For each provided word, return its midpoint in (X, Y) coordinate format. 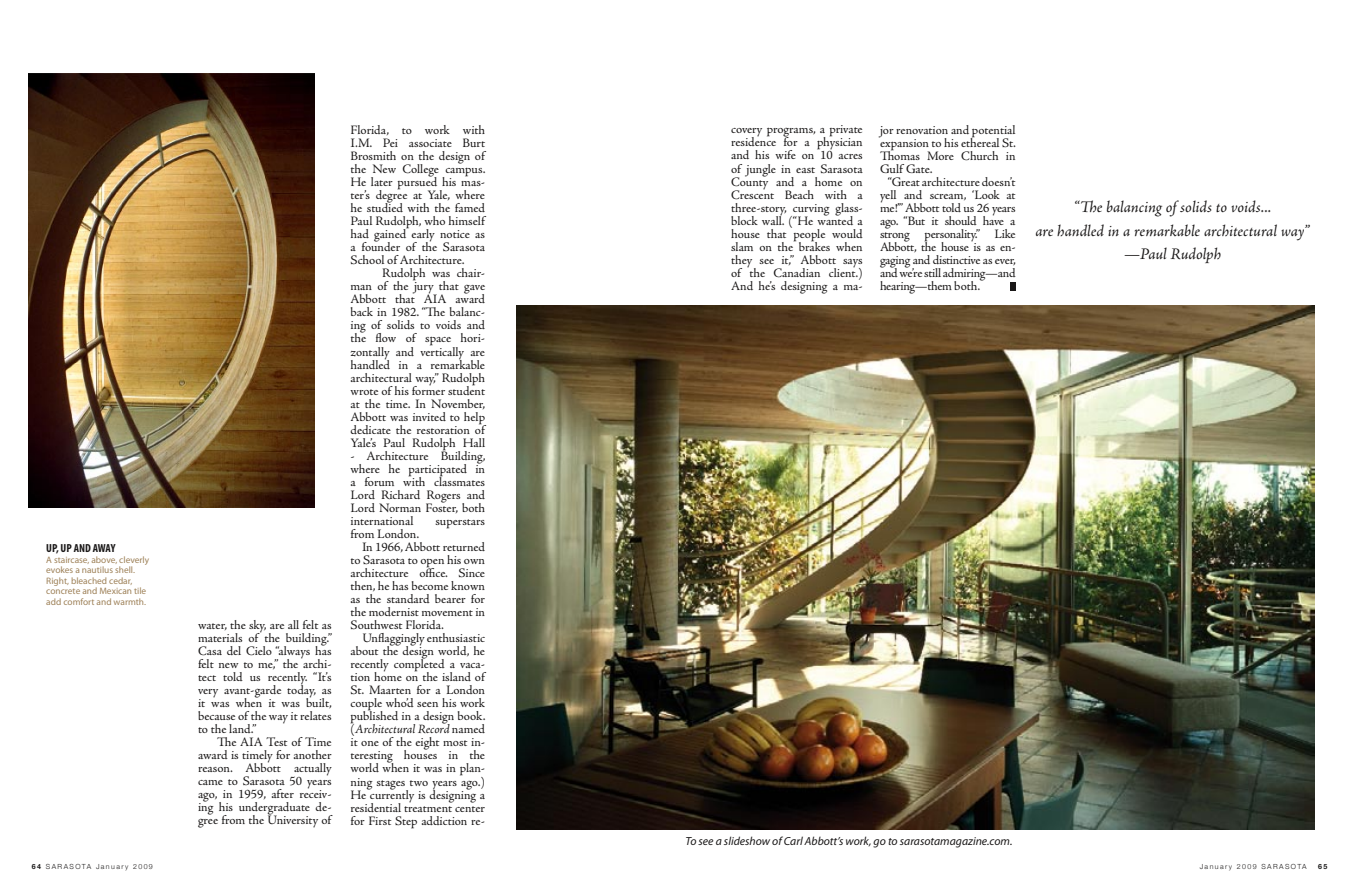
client (843, 271)
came (210, 782)
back (362, 311)
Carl (793, 840)
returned (464, 546)
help (475, 419)
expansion (904, 144)
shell (125, 569)
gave (474, 290)
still (932, 272)
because (216, 715)
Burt (474, 142)
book (471, 715)
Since (472, 573)
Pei (390, 142)
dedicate (370, 429)
